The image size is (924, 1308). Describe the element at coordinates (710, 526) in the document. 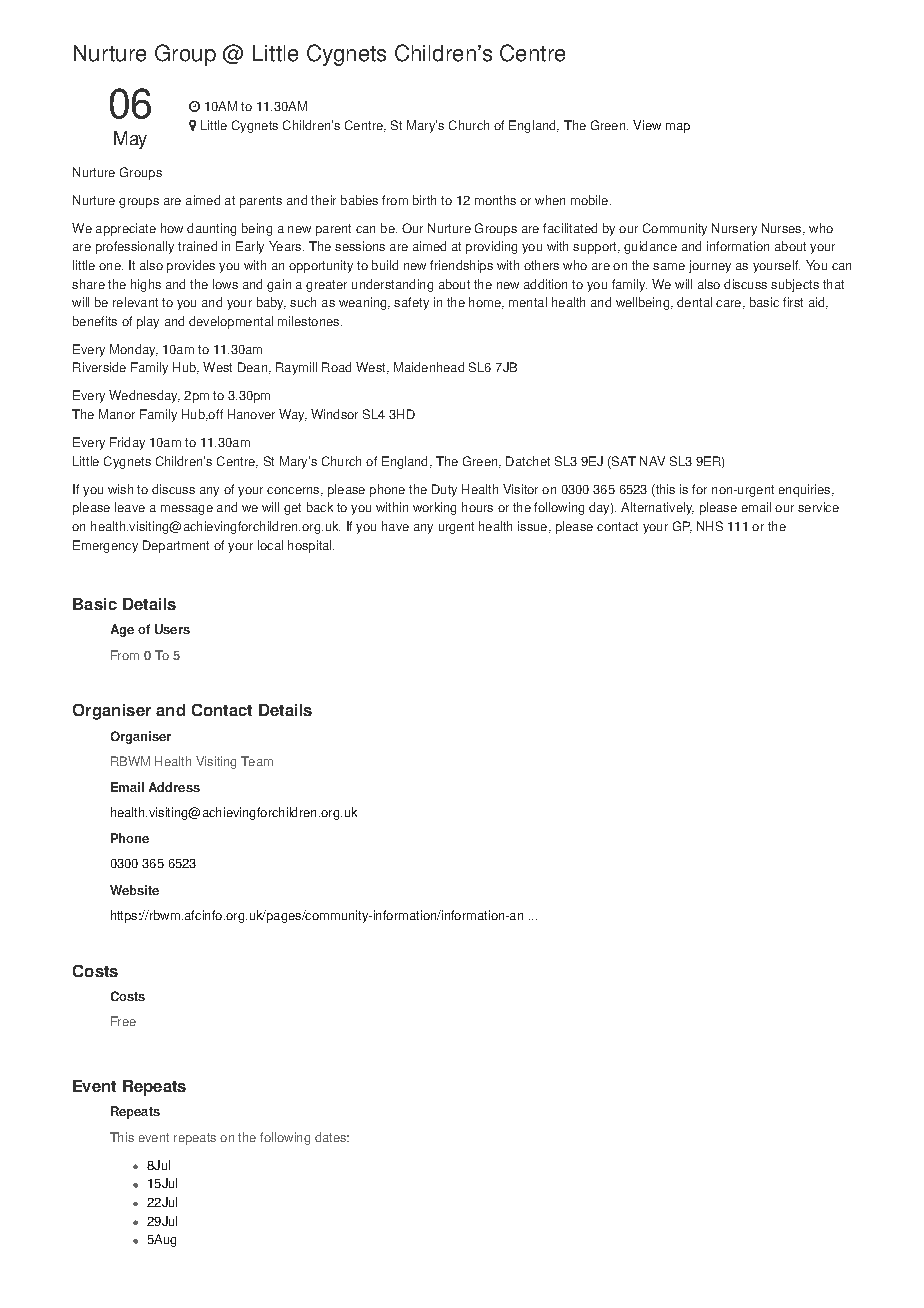

I see `NHS` at that location.
